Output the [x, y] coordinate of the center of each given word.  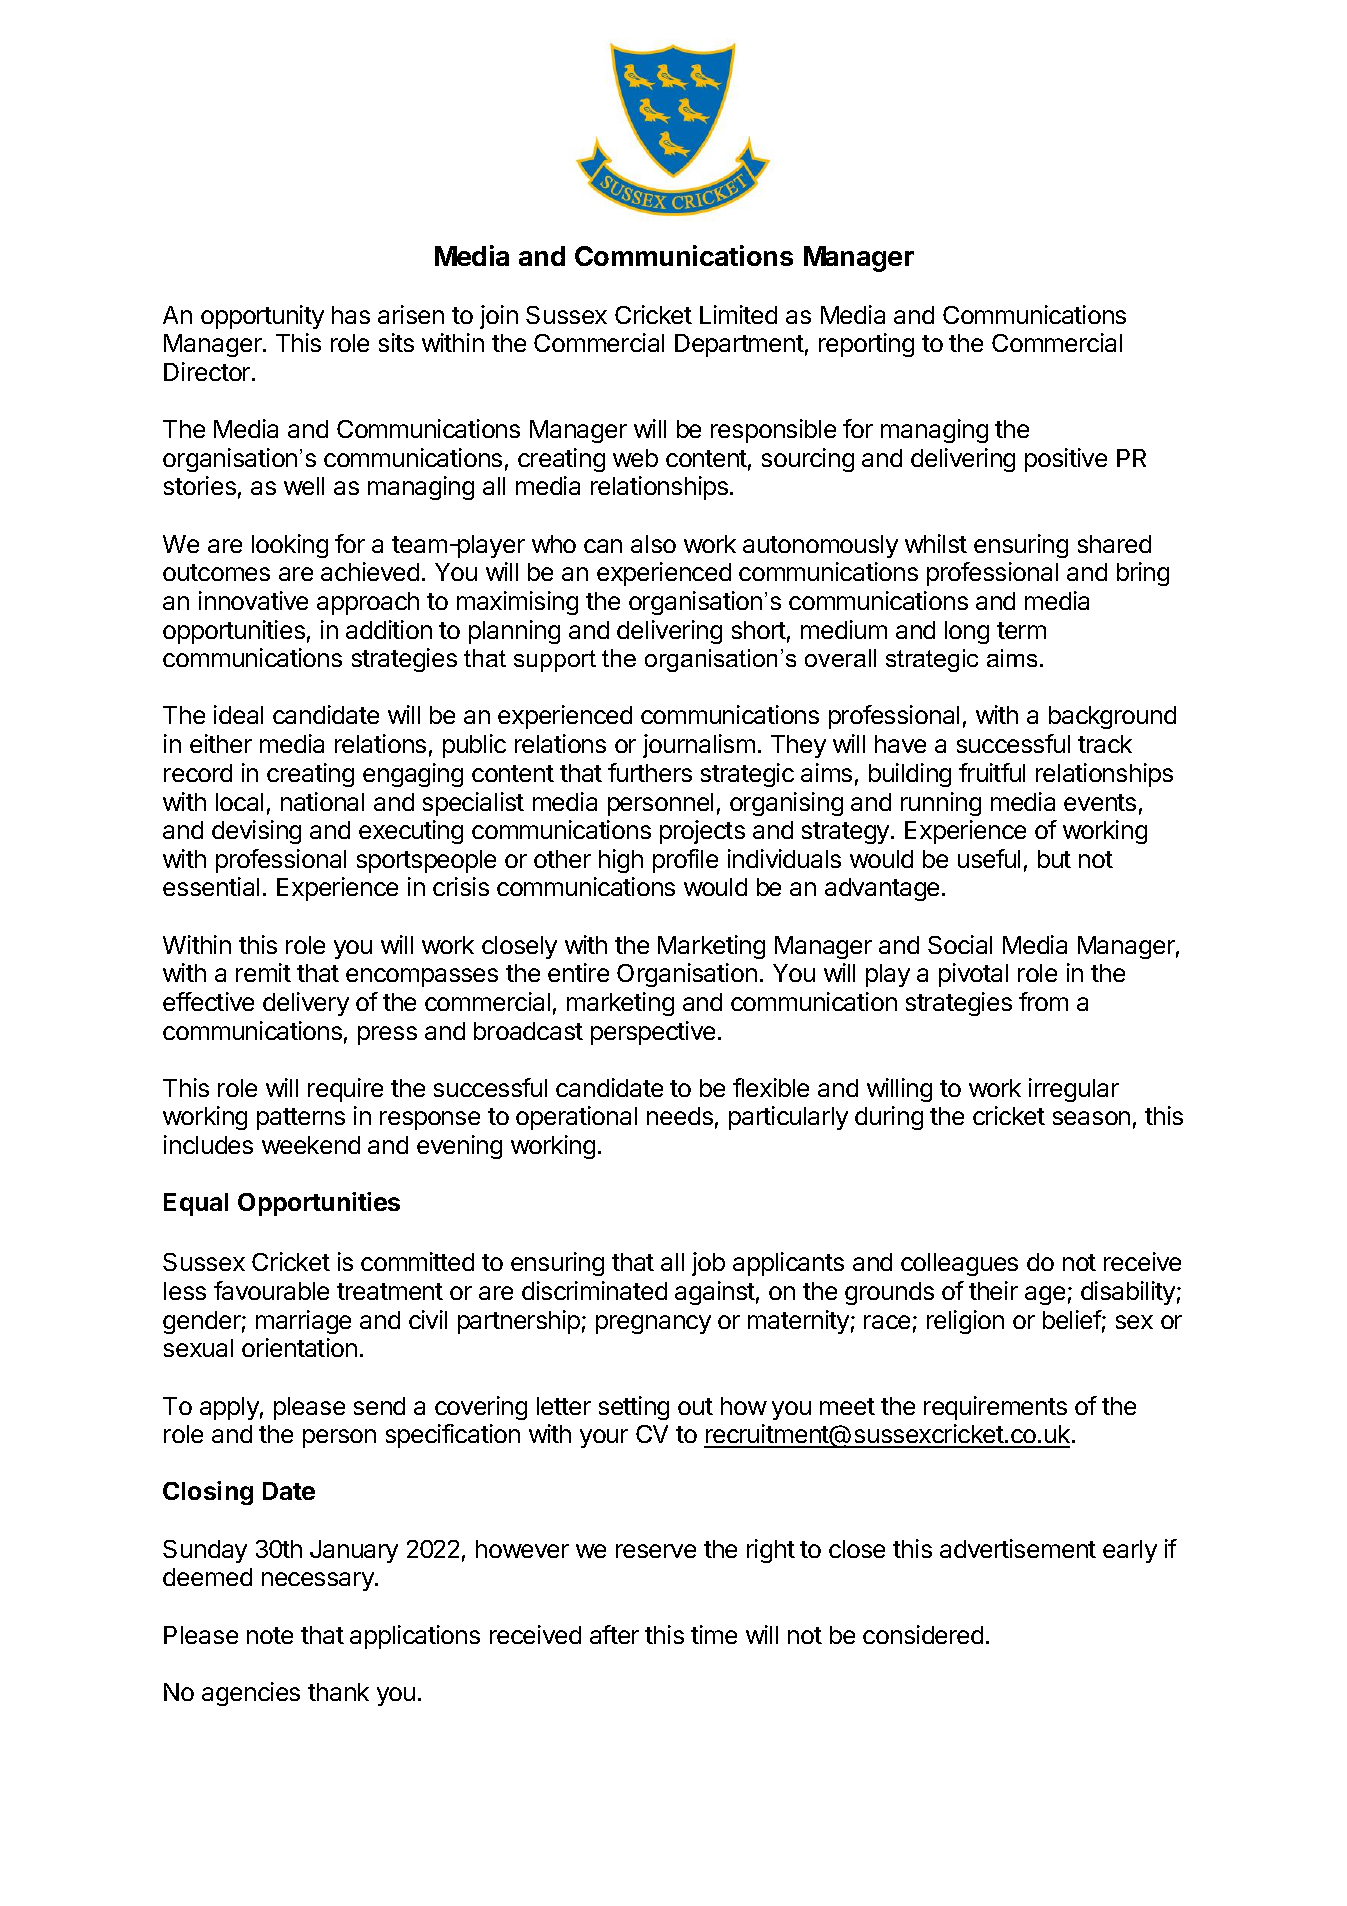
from [1043, 1001]
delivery [306, 1004]
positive [1066, 460]
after [614, 1634]
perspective [653, 1033]
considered [923, 1634]
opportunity [262, 317]
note [270, 1635]
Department [739, 345]
